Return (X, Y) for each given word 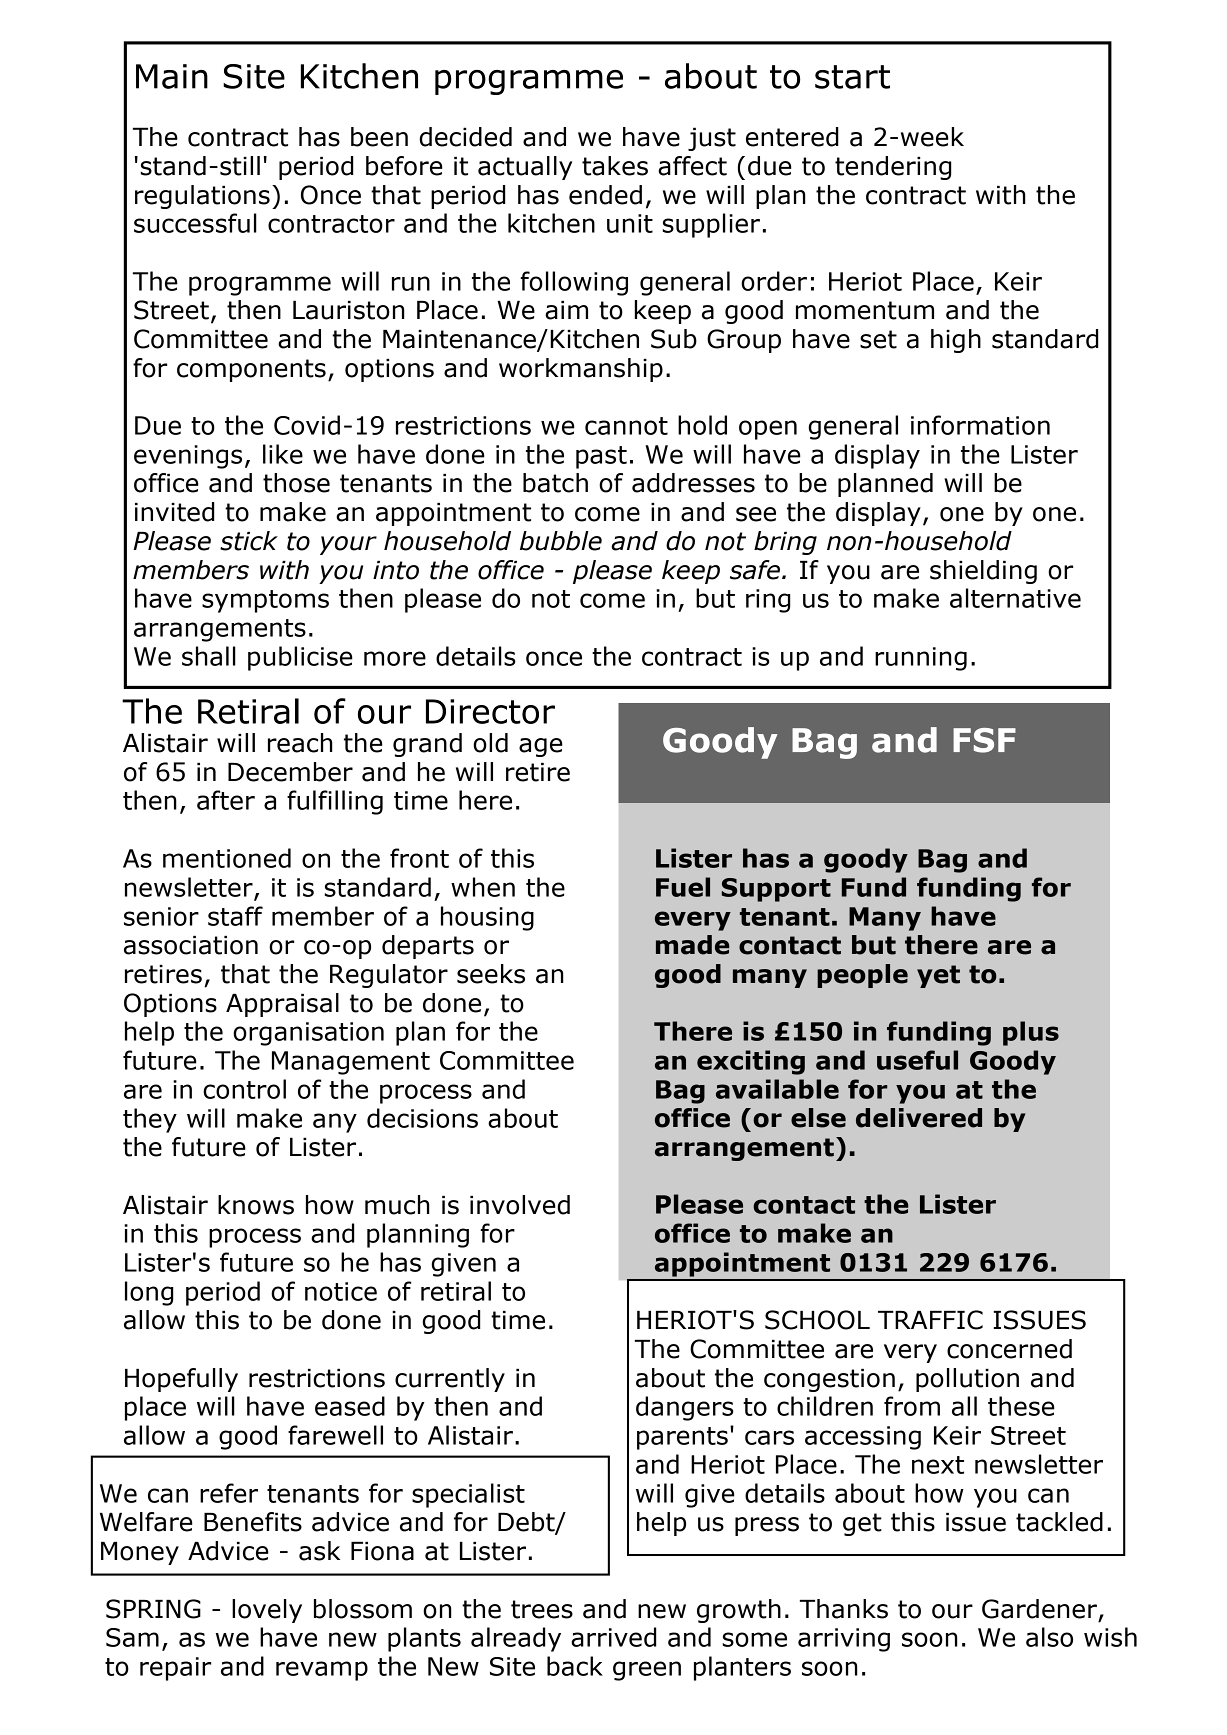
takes (615, 166)
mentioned (227, 858)
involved (520, 1205)
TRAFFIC (930, 1320)
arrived (614, 1637)
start (852, 77)
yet (938, 976)
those (296, 483)
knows (256, 1205)
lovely (267, 1611)
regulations (202, 197)
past (601, 457)
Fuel (683, 887)
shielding (983, 572)
